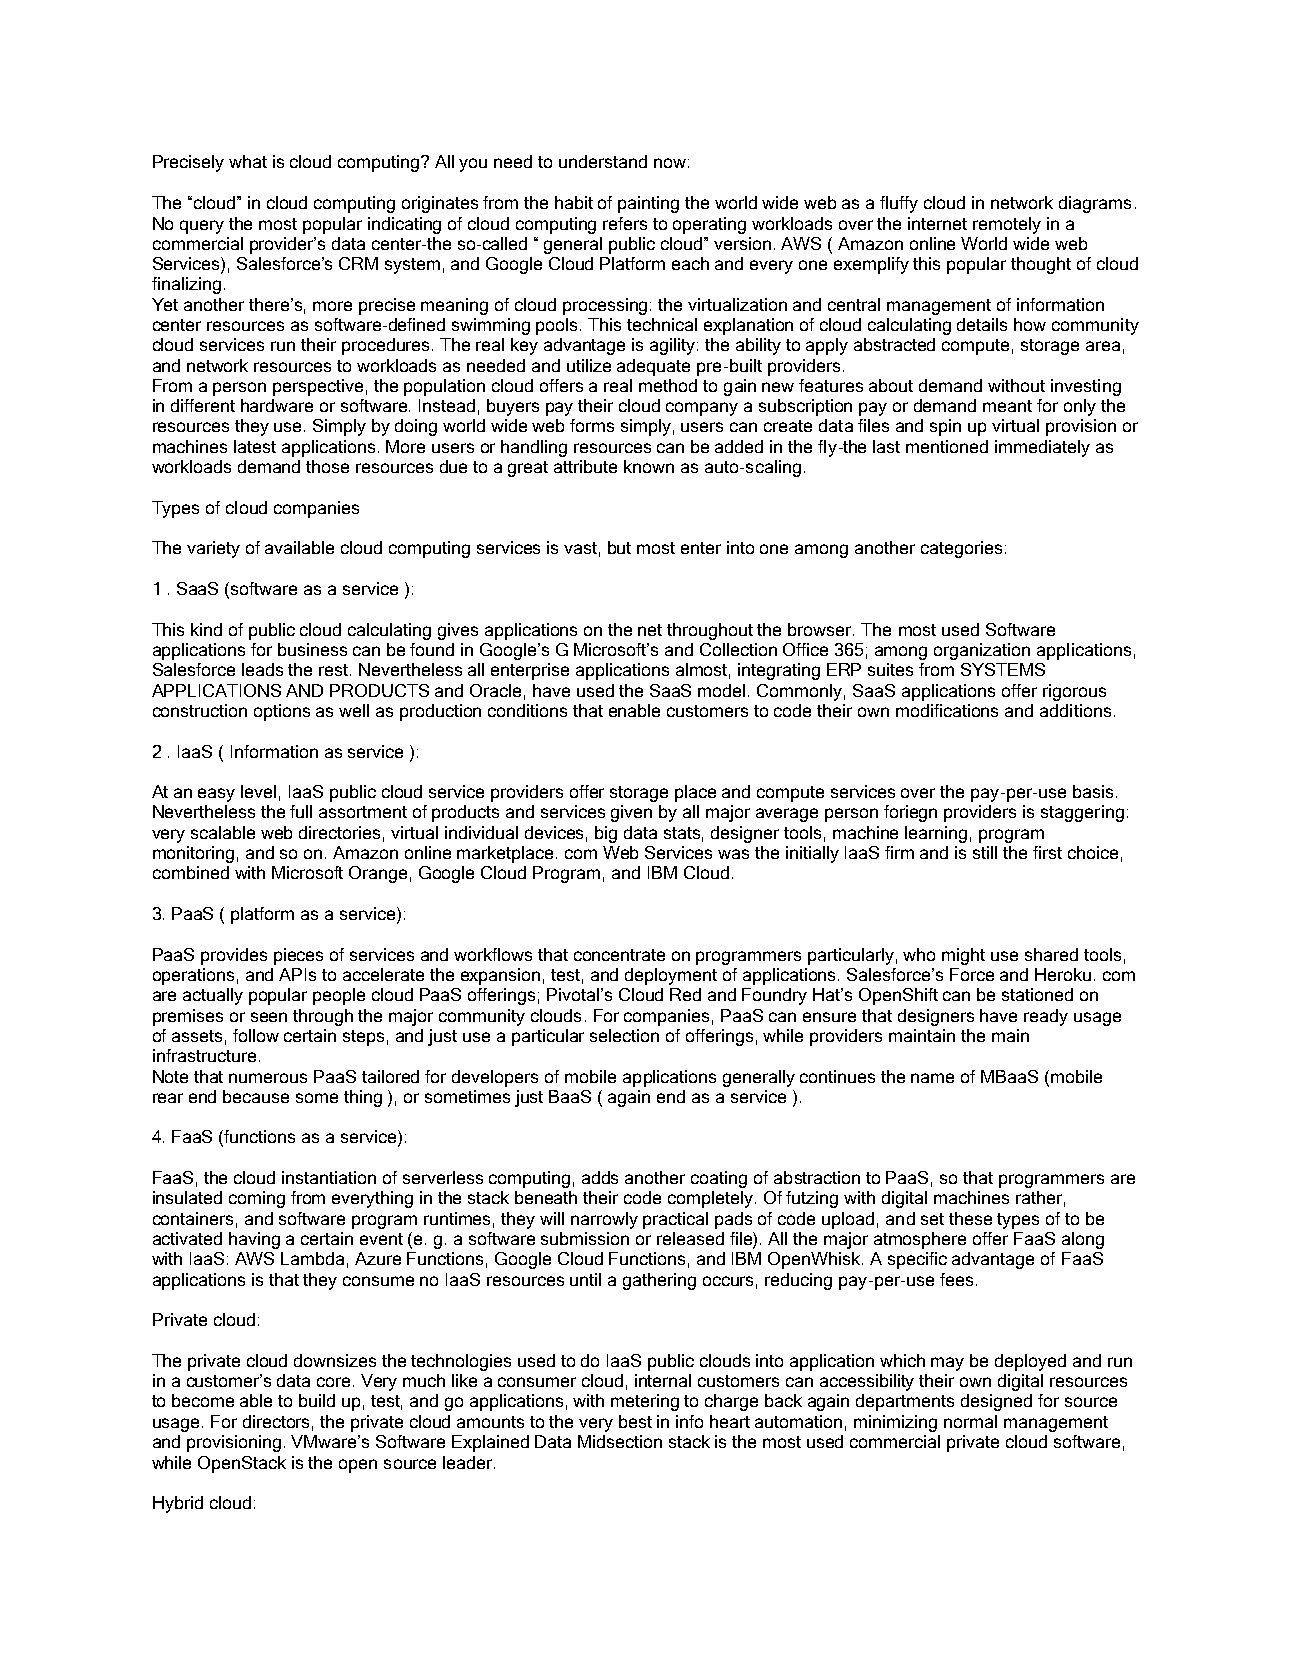 This screenshot has width=1292, height=1672. I want to click on Midsection, so click(620, 1441).
